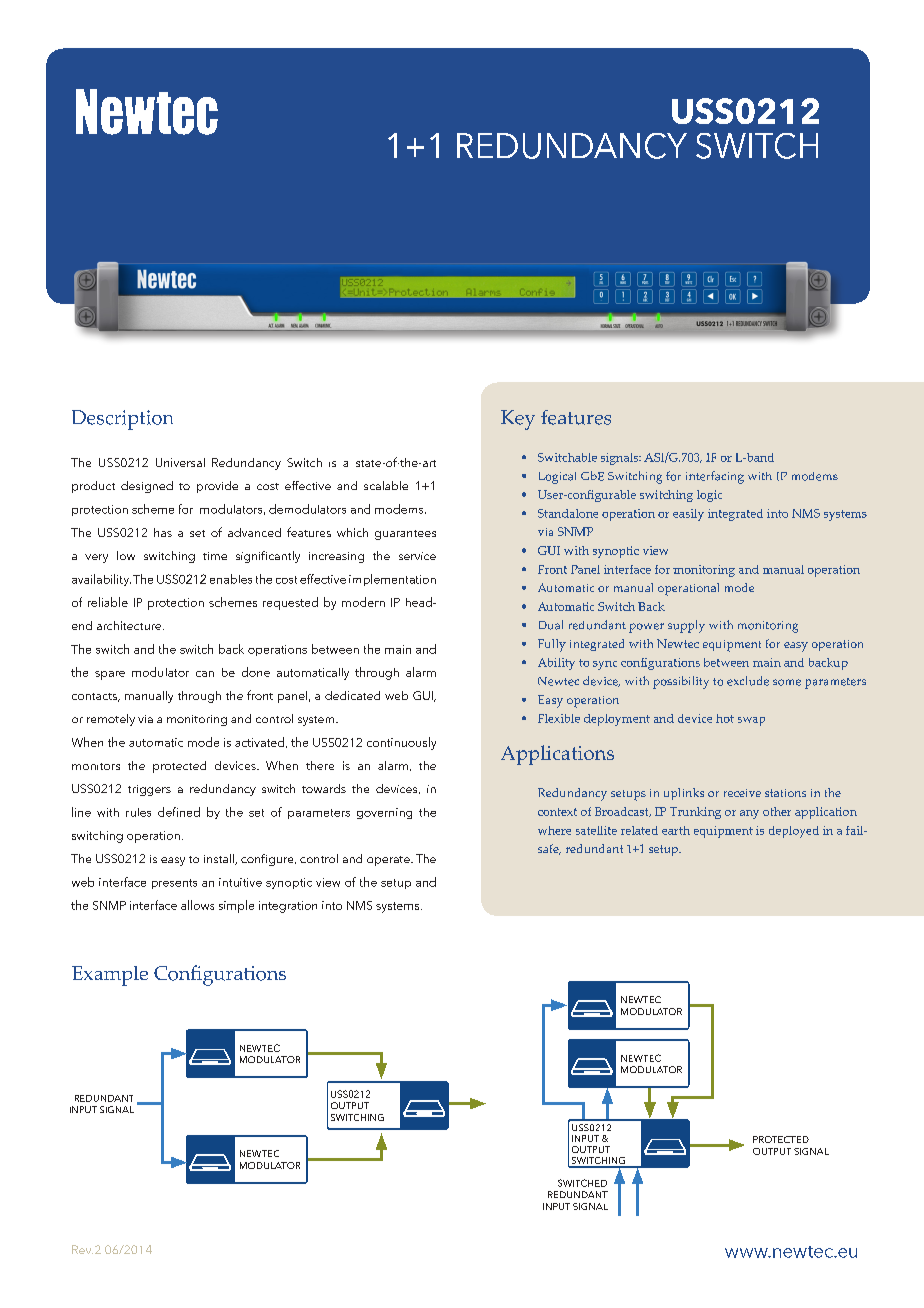 This page has width=924, height=1308. What do you see at coordinates (715, 477) in the page?
I see `interfacing` at bounding box center [715, 477].
